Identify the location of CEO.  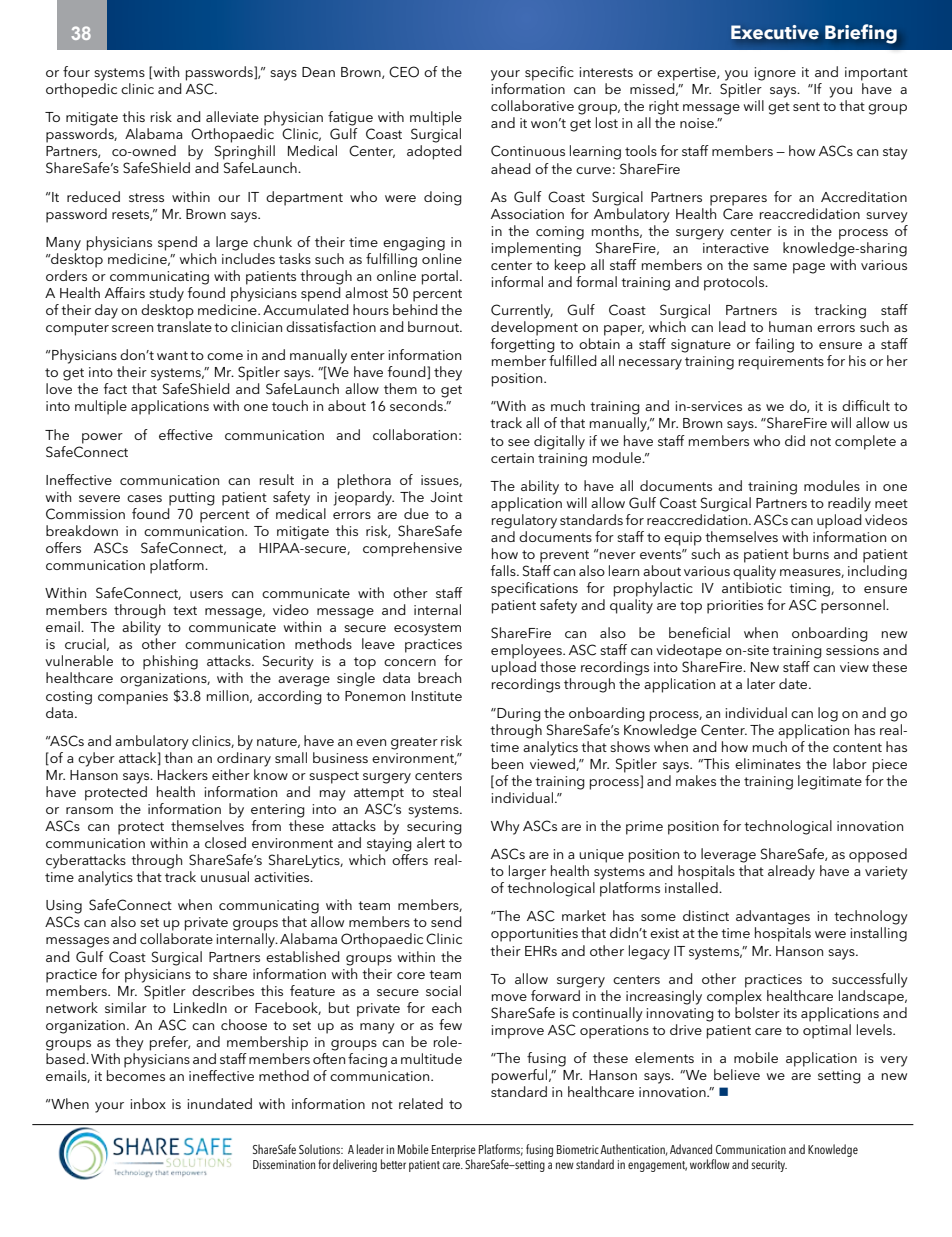
(404, 72).
